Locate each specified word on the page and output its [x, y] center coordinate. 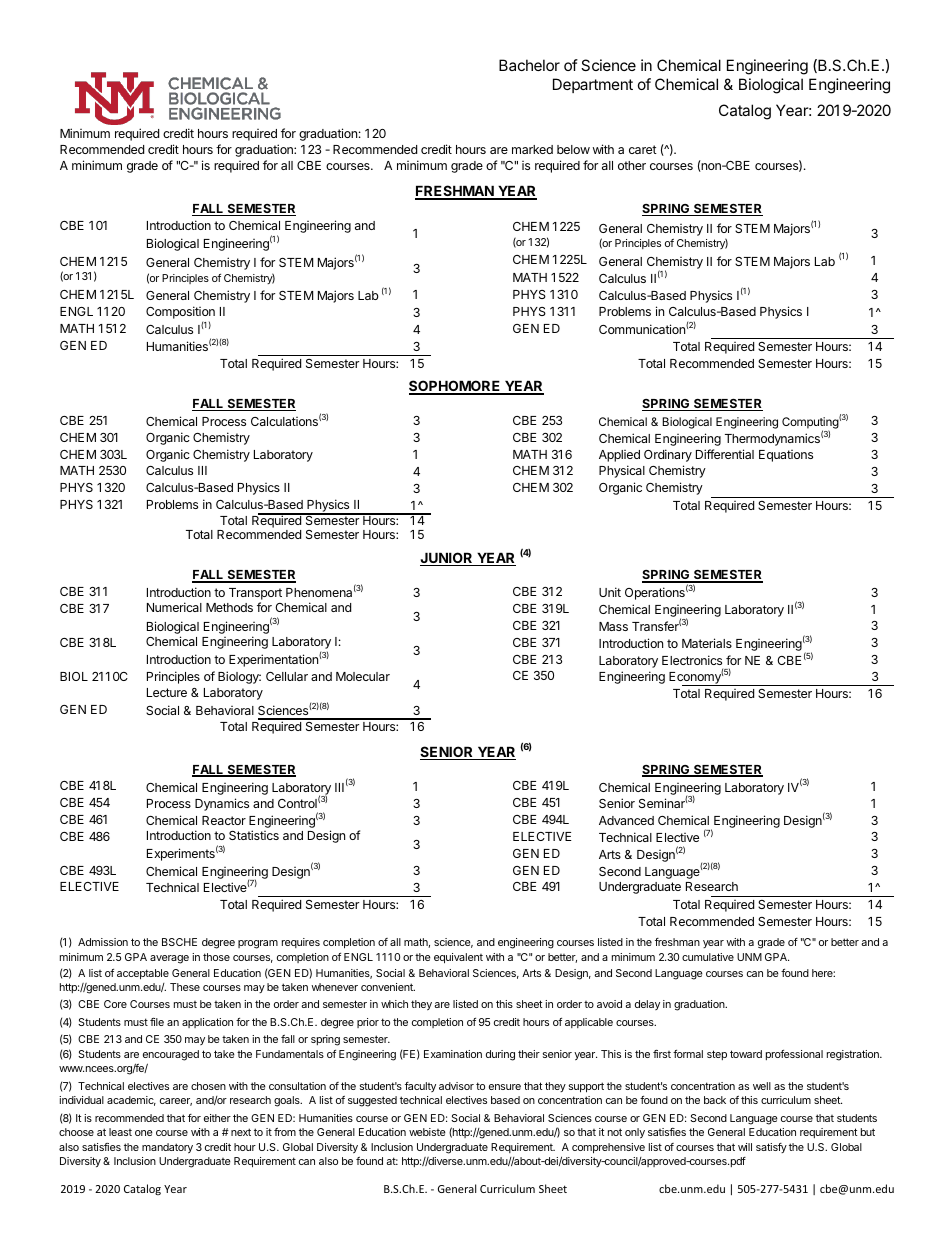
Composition [180, 314]
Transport [255, 595]
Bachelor [529, 65]
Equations [786, 456]
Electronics [692, 660]
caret [643, 149]
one [144, 1133]
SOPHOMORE [456, 387]
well [762, 1086]
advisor [456, 1086]
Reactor [224, 820]
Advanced [626, 820]
